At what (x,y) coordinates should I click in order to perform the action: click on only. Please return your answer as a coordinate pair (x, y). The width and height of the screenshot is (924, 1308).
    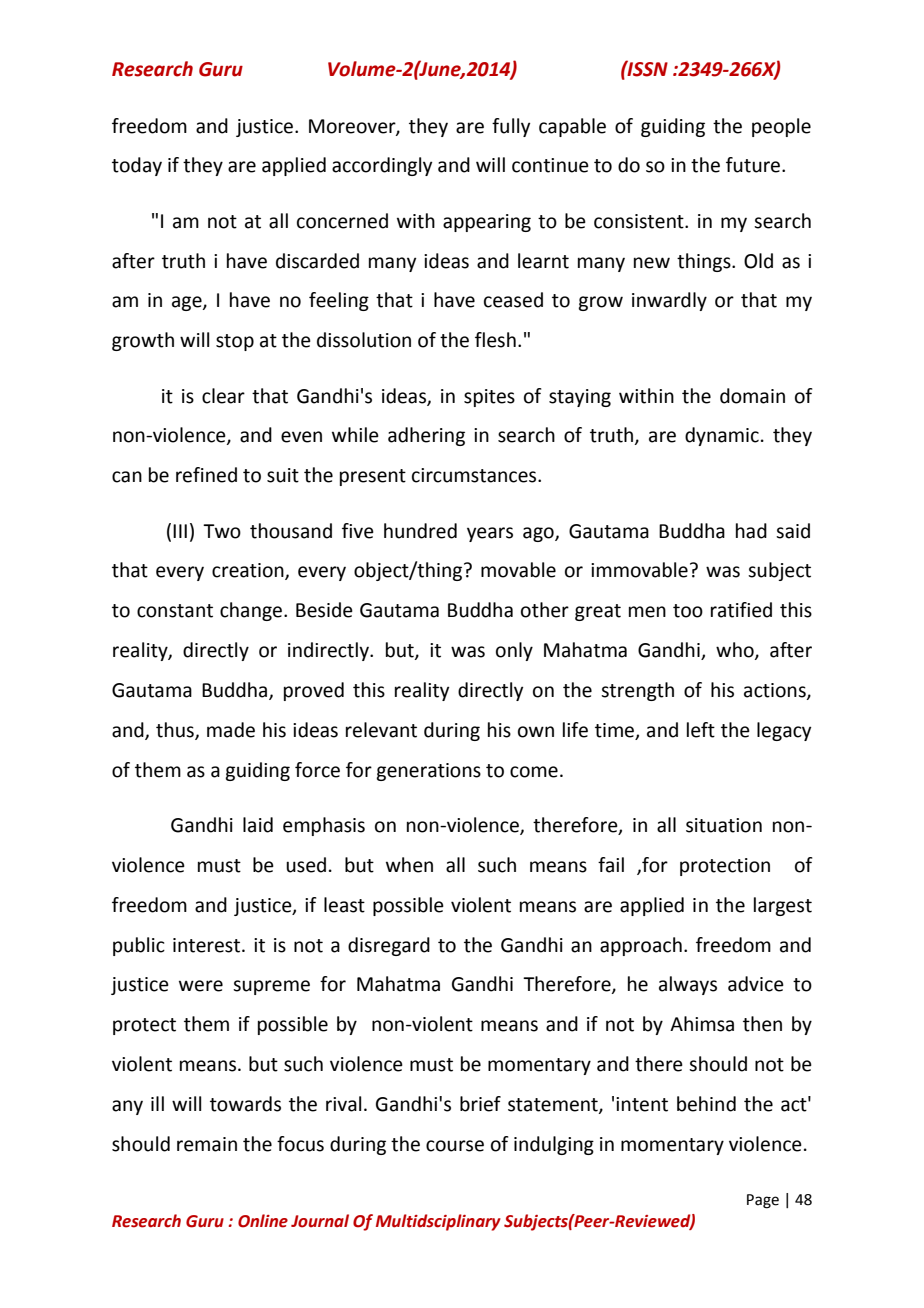
    Looking at the image, I should click on (514, 651).
